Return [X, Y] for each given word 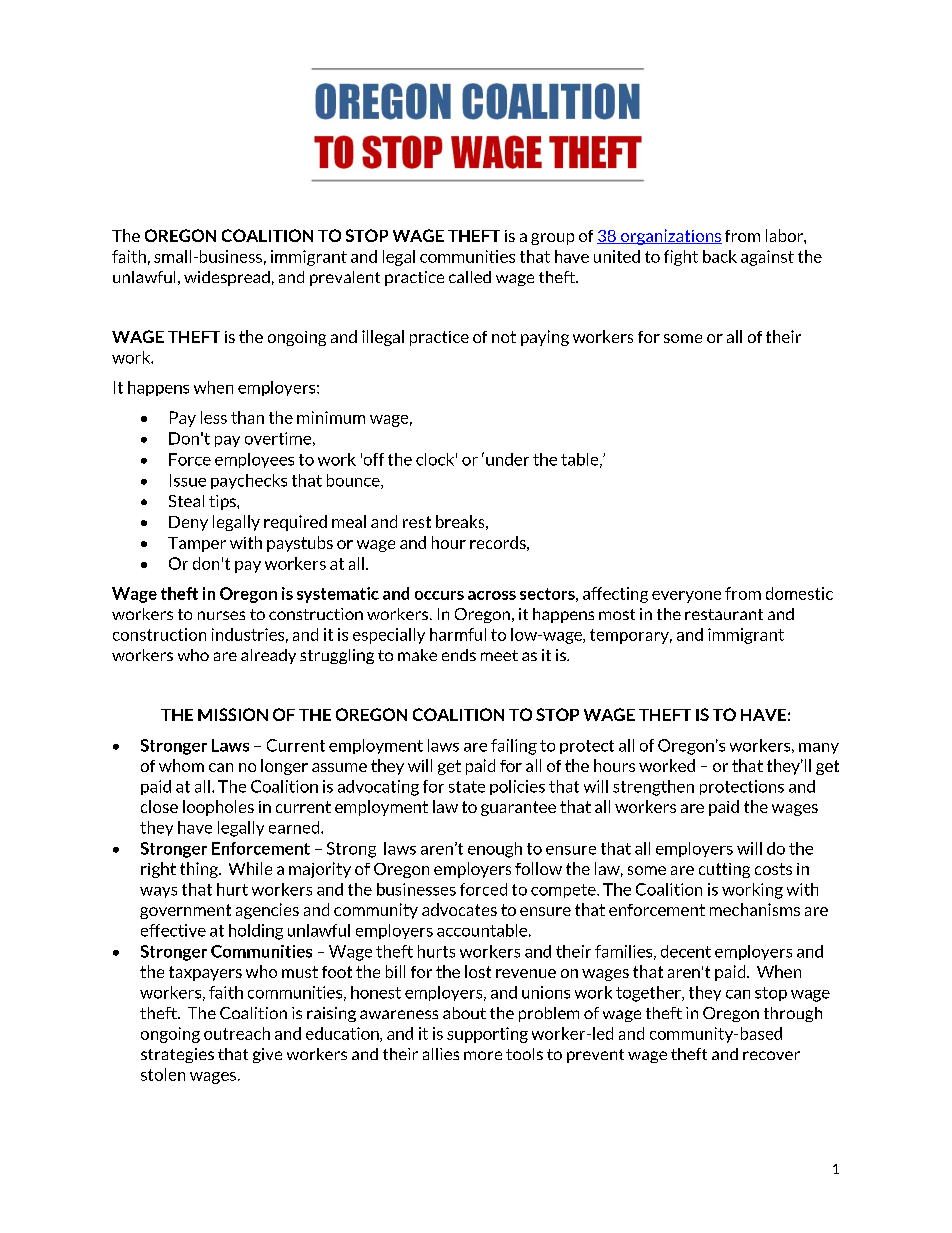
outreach [237, 1033]
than [247, 417]
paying [545, 338]
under [507, 459]
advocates [459, 909]
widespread [227, 278]
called [470, 277]
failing [514, 747]
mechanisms [755, 909]
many [819, 748]
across [492, 595]
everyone [686, 597]
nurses [221, 615]
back [720, 256]
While [250, 868]
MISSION [233, 714]
